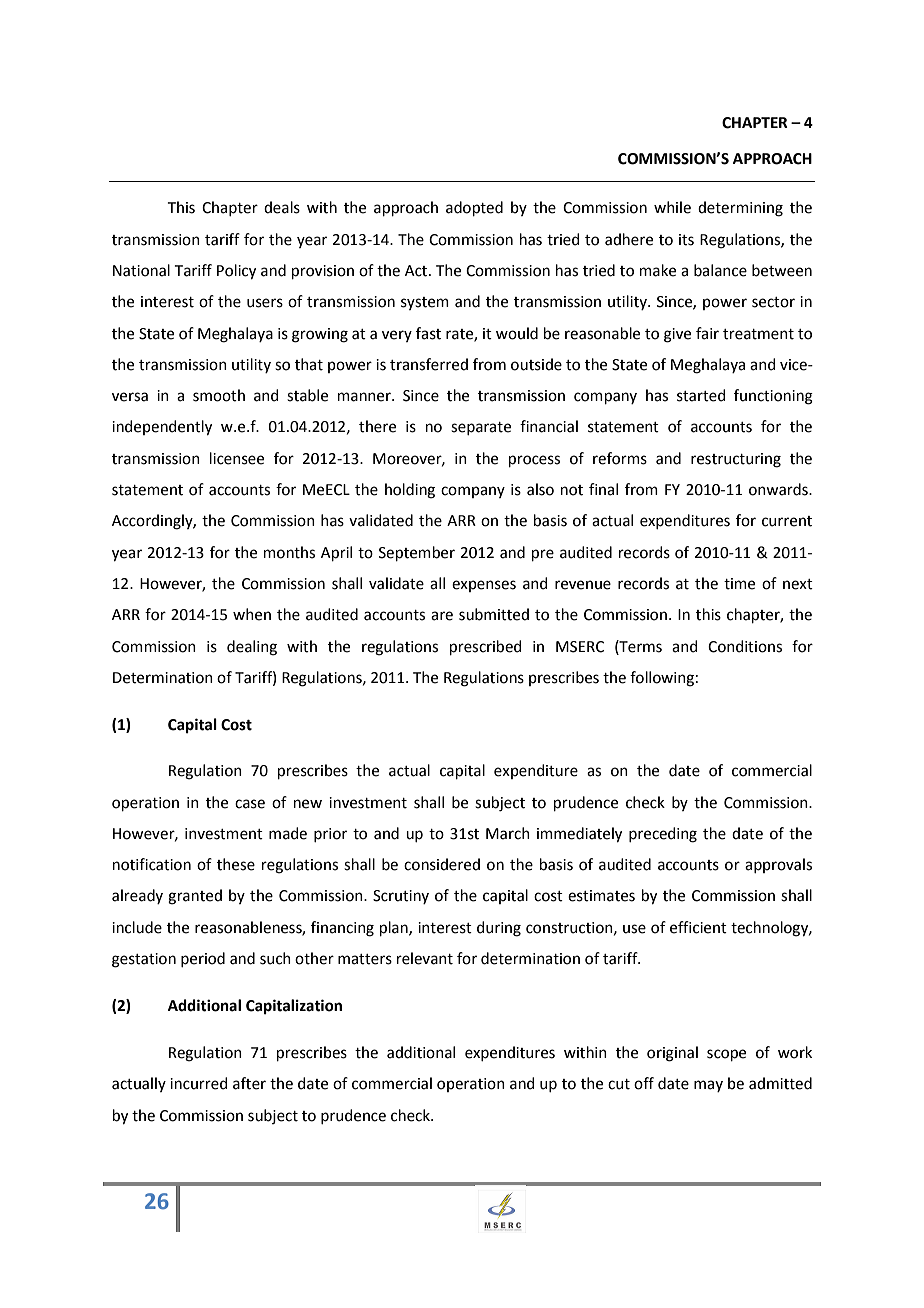 This screenshot has width=924, height=1308. What do you see at coordinates (474, 208) in the screenshot?
I see `adopted` at bounding box center [474, 208].
